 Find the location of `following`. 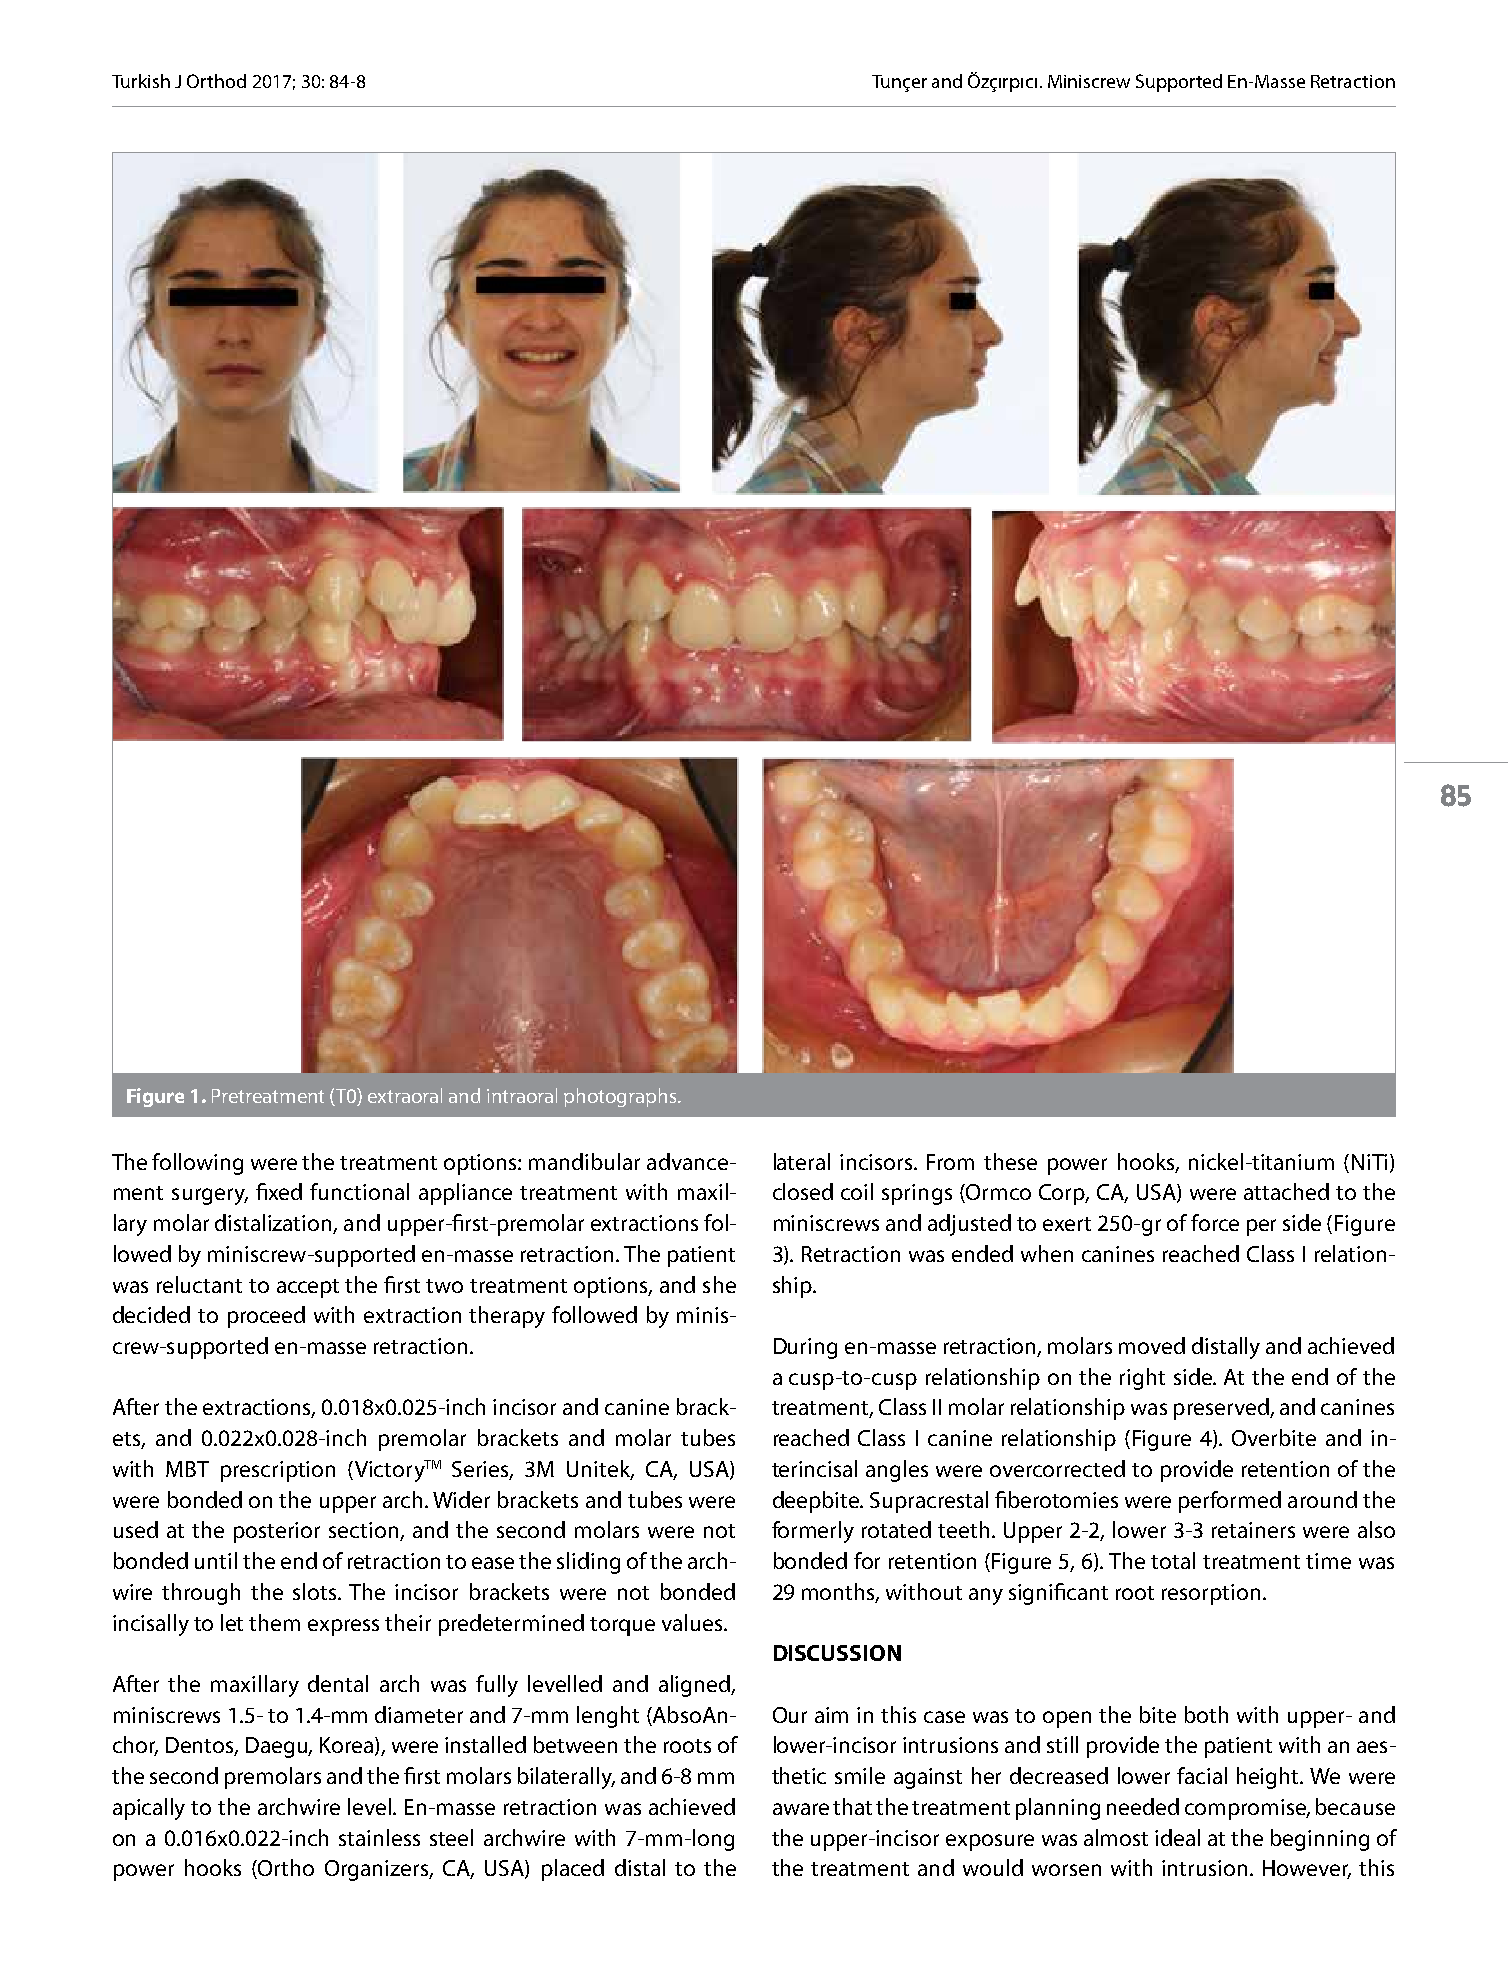

following is located at coordinates (197, 1164).
